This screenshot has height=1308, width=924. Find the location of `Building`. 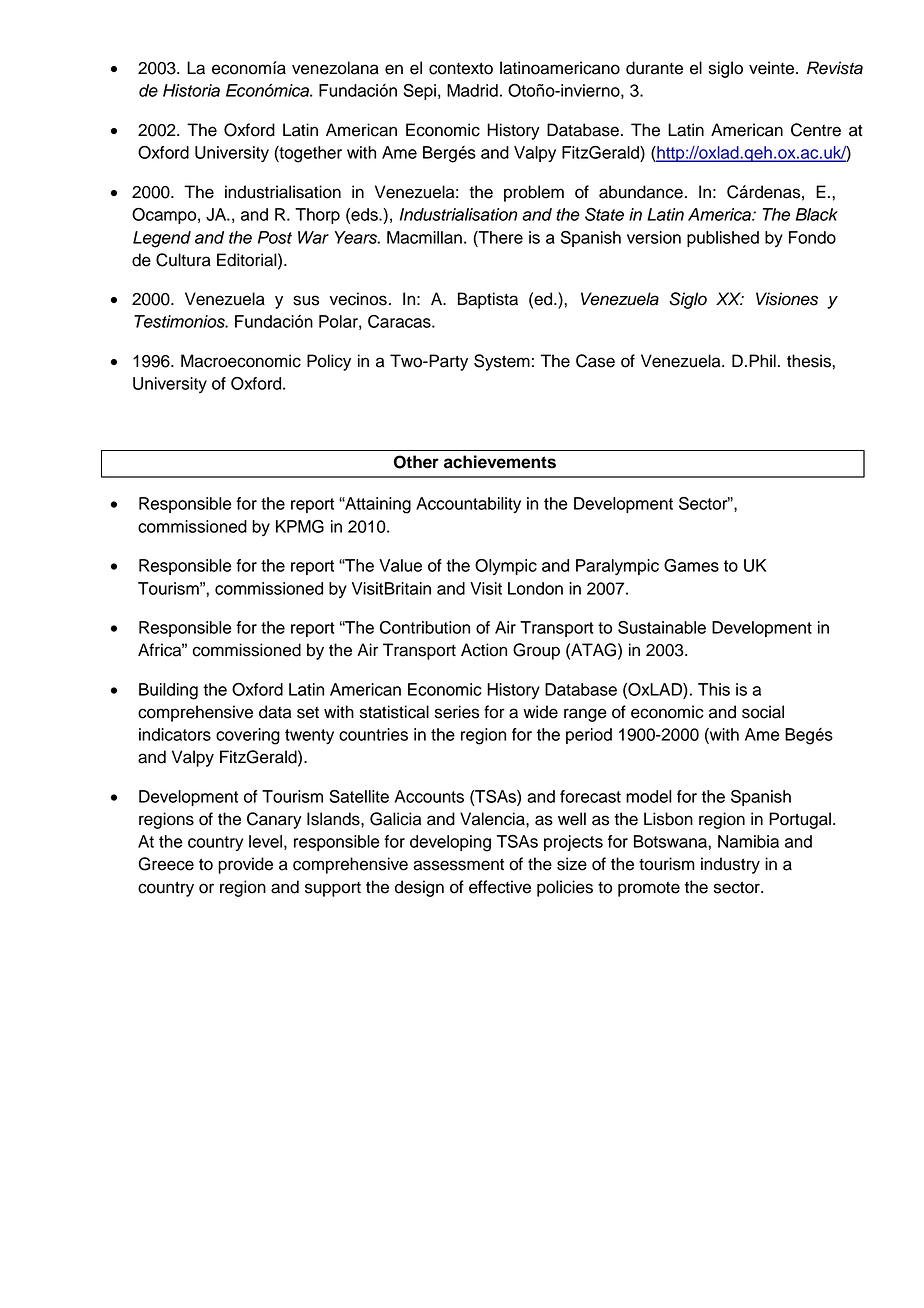

Building is located at coordinates (168, 691).
